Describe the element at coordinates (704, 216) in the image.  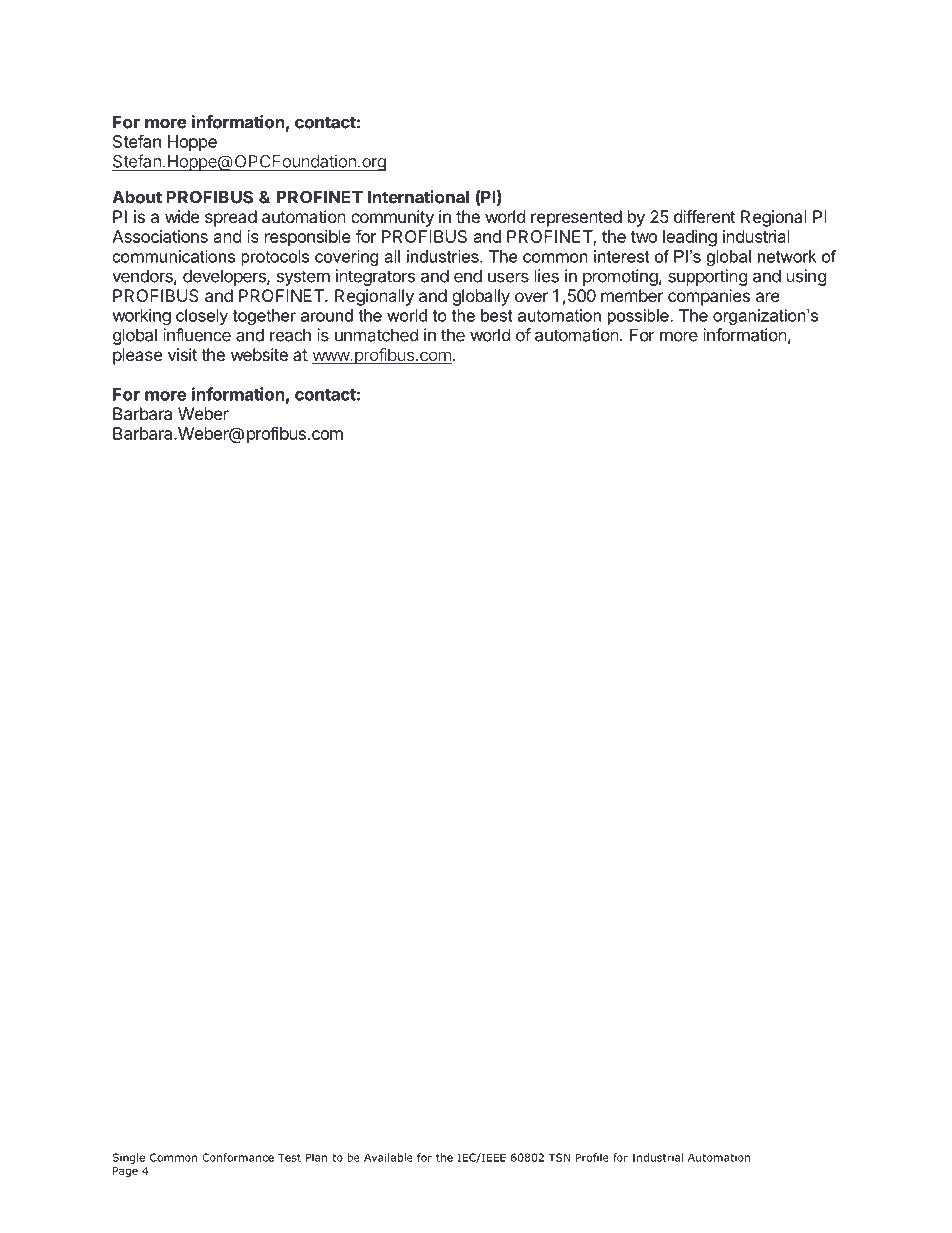
I see `different` at that location.
